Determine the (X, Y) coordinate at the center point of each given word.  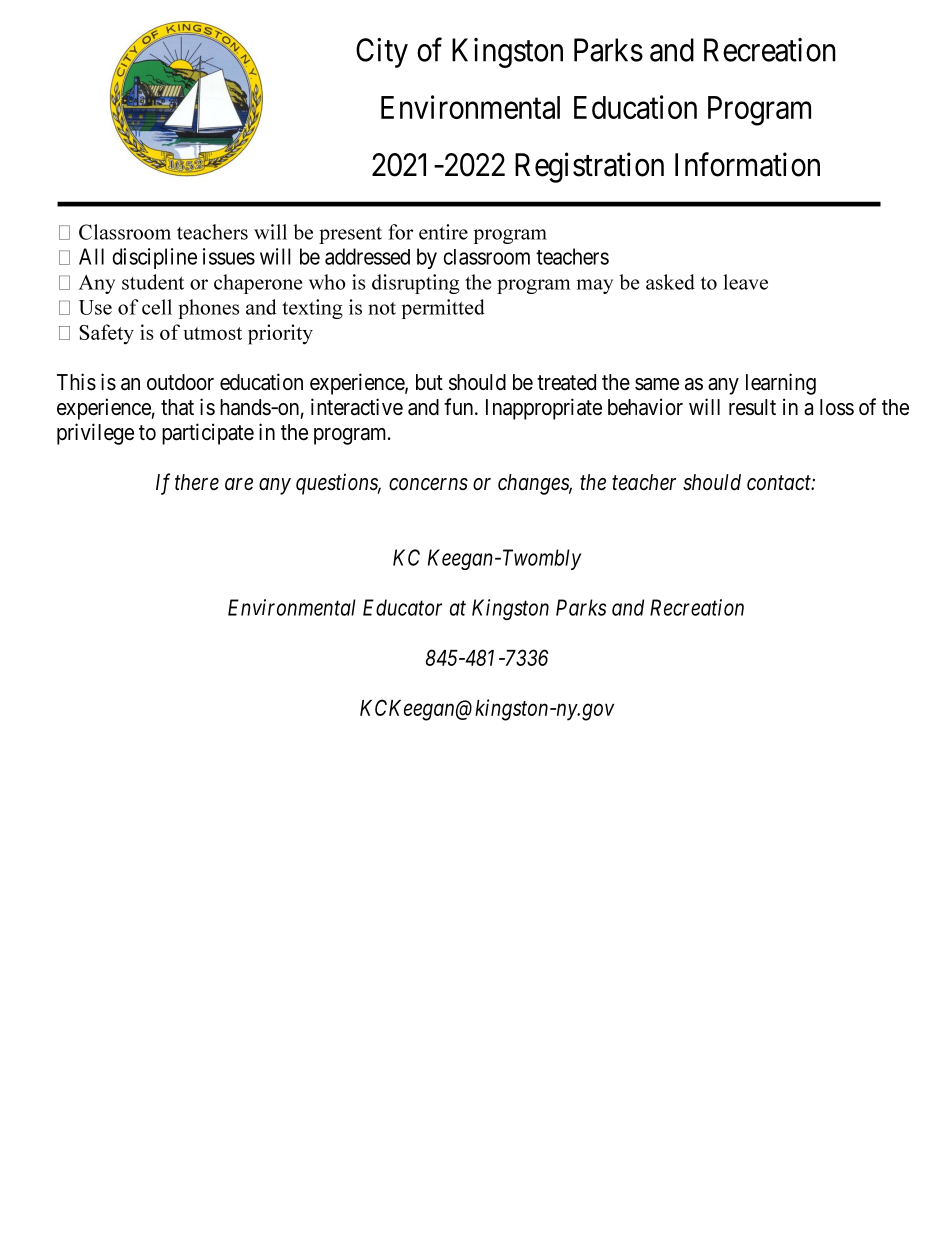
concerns (428, 484)
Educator (402, 607)
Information (747, 164)
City (382, 53)
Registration (589, 167)
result (752, 407)
